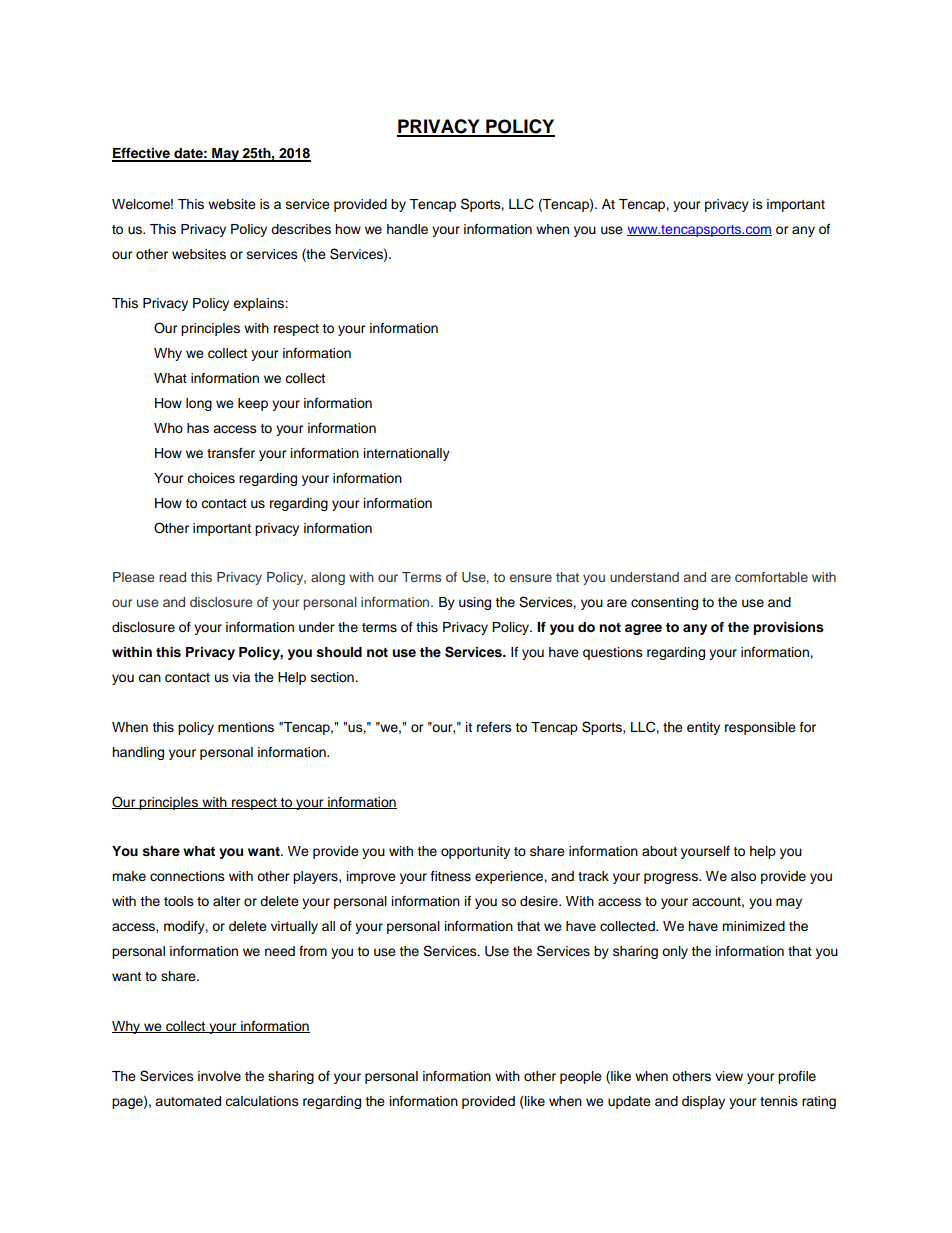  What do you see at coordinates (760, 728) in the page?
I see `responsible` at bounding box center [760, 728].
